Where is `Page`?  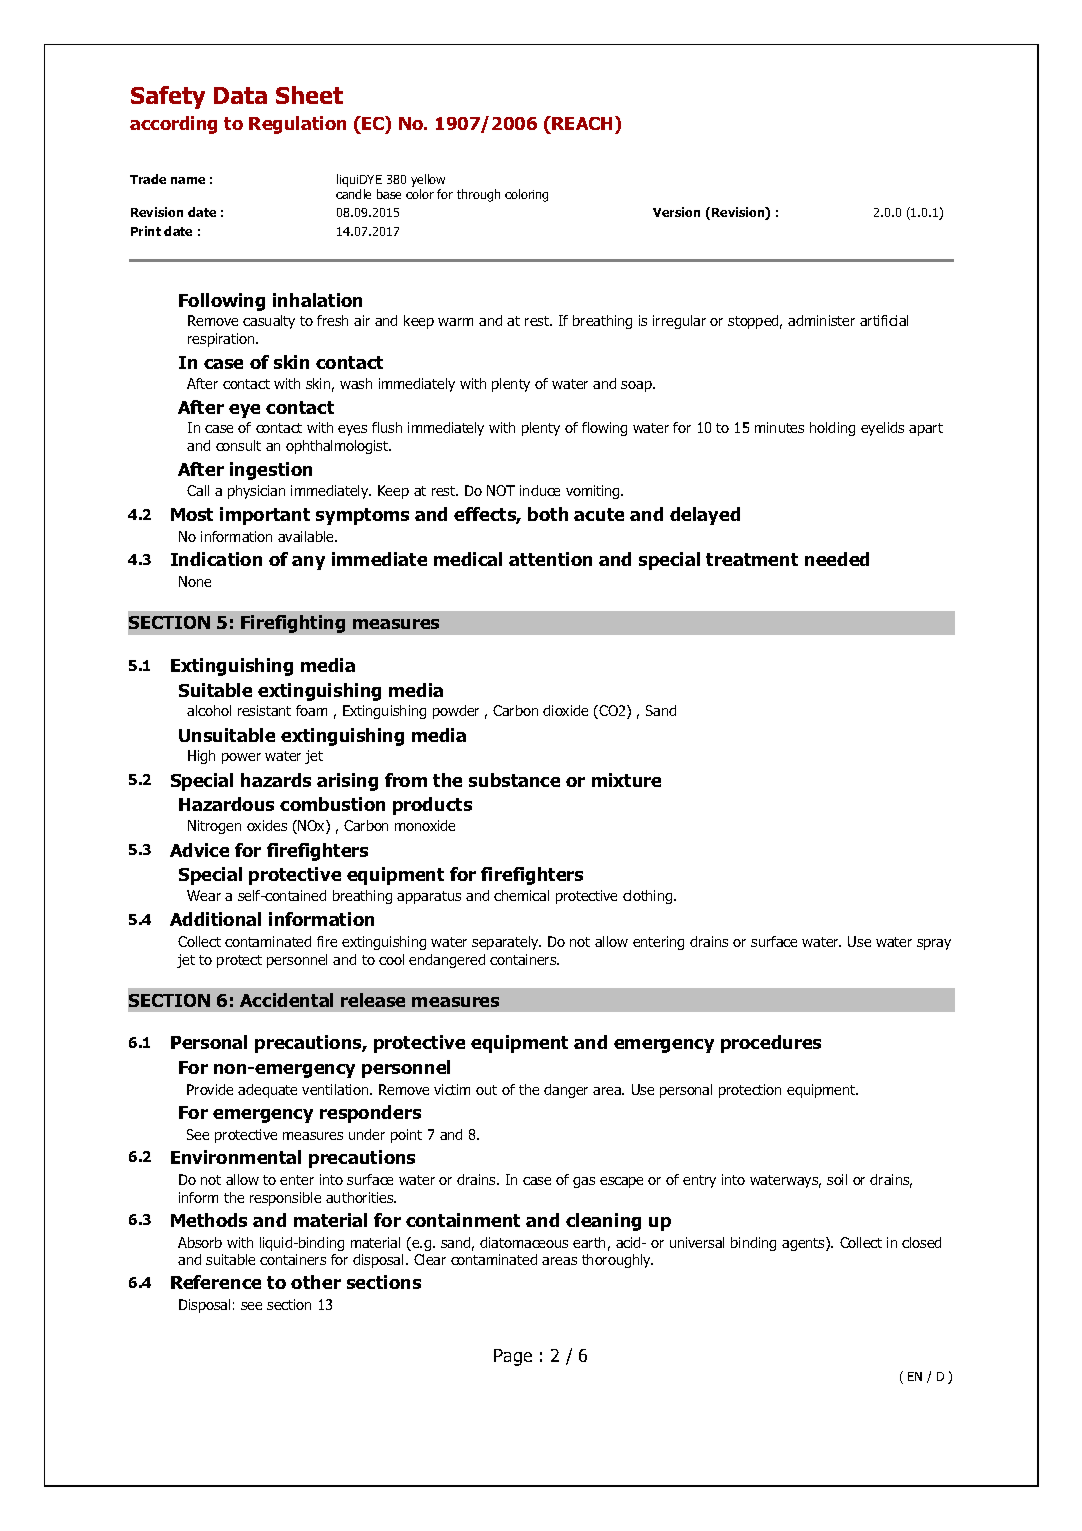
Page is located at coordinates (513, 1357).
